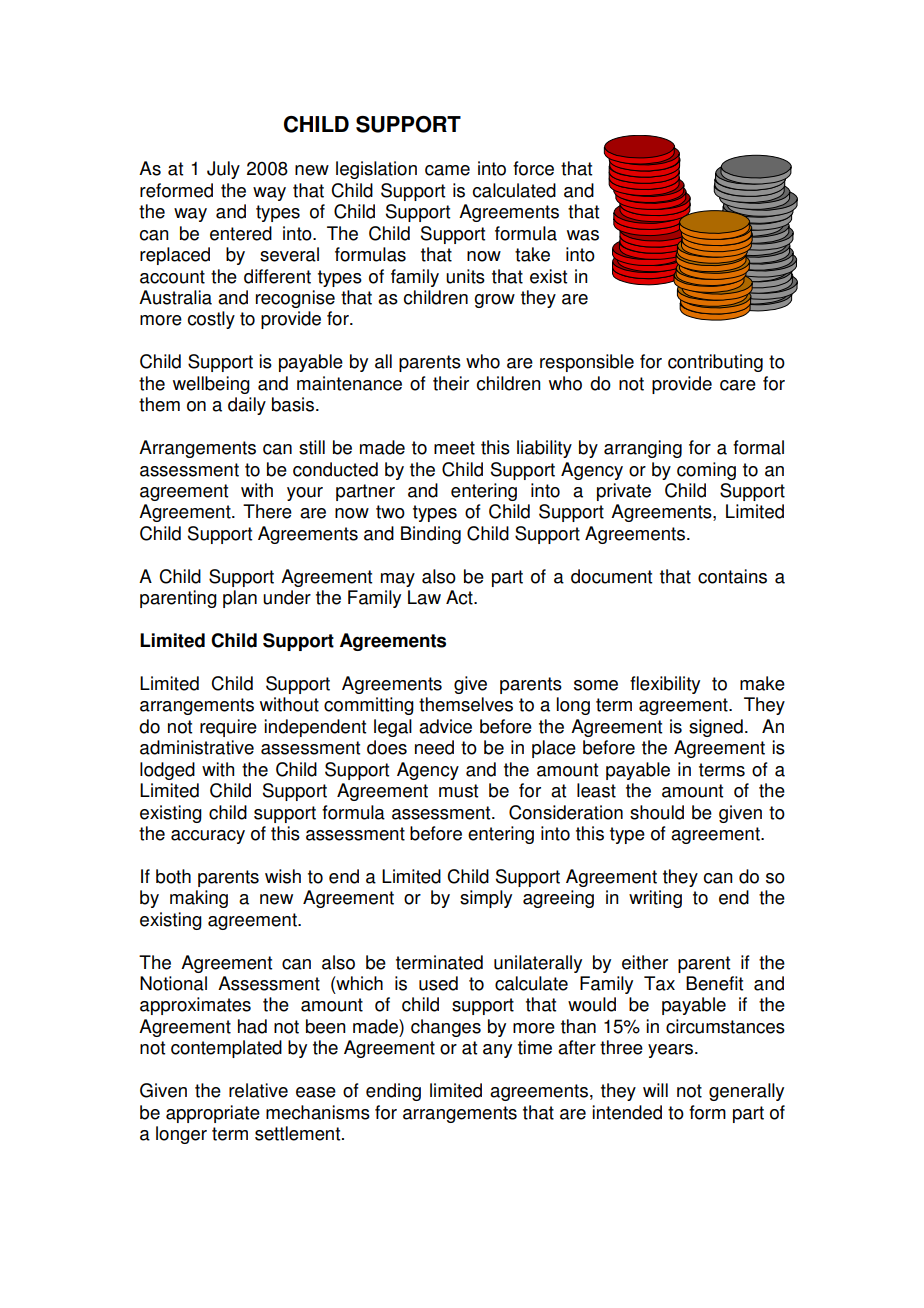  What do you see at coordinates (583, 235) in the page?
I see `was` at bounding box center [583, 235].
